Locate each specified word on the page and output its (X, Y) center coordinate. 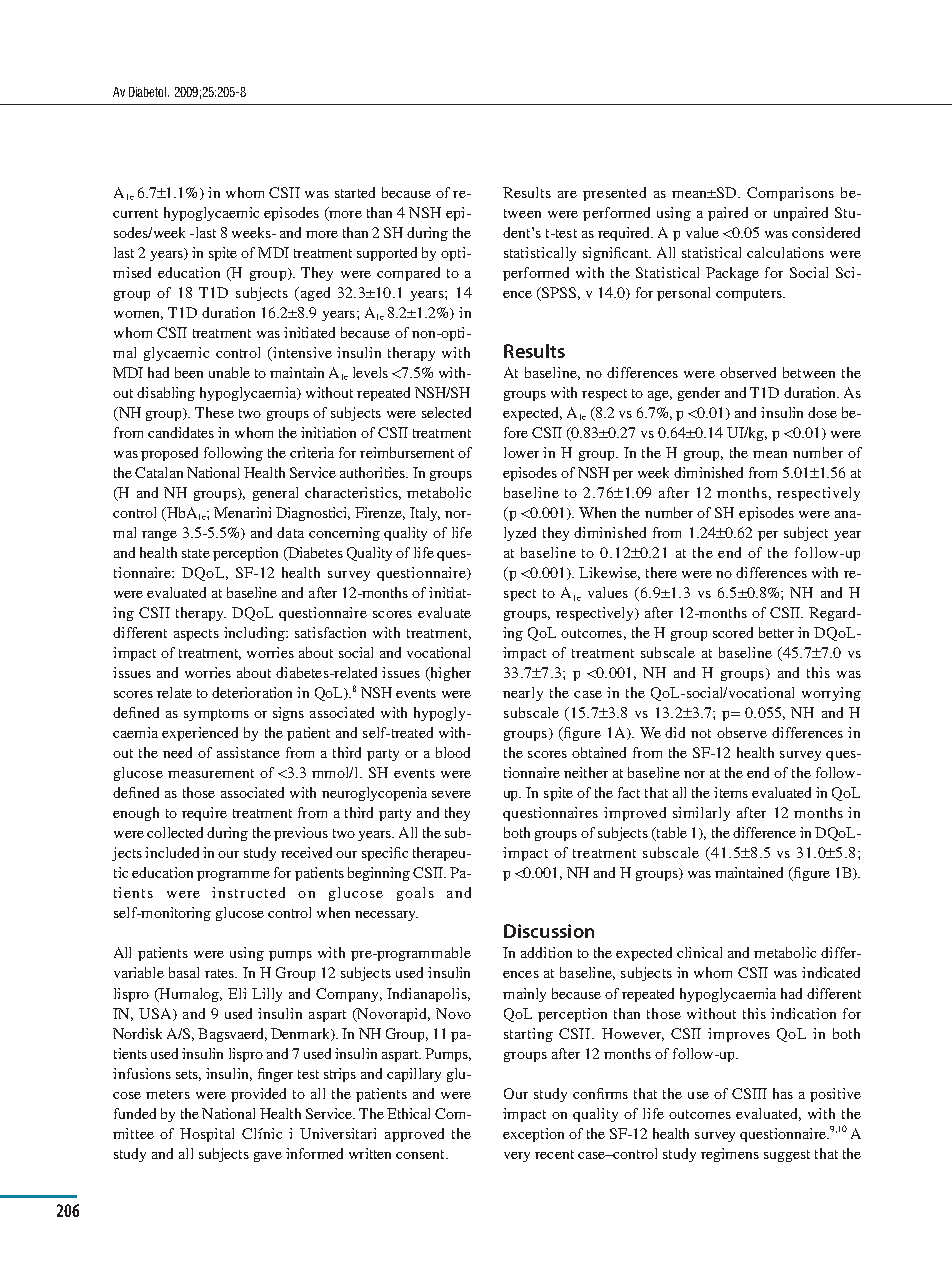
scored (733, 632)
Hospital (207, 1135)
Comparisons (790, 194)
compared (408, 274)
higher (449, 674)
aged (314, 294)
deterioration (252, 692)
